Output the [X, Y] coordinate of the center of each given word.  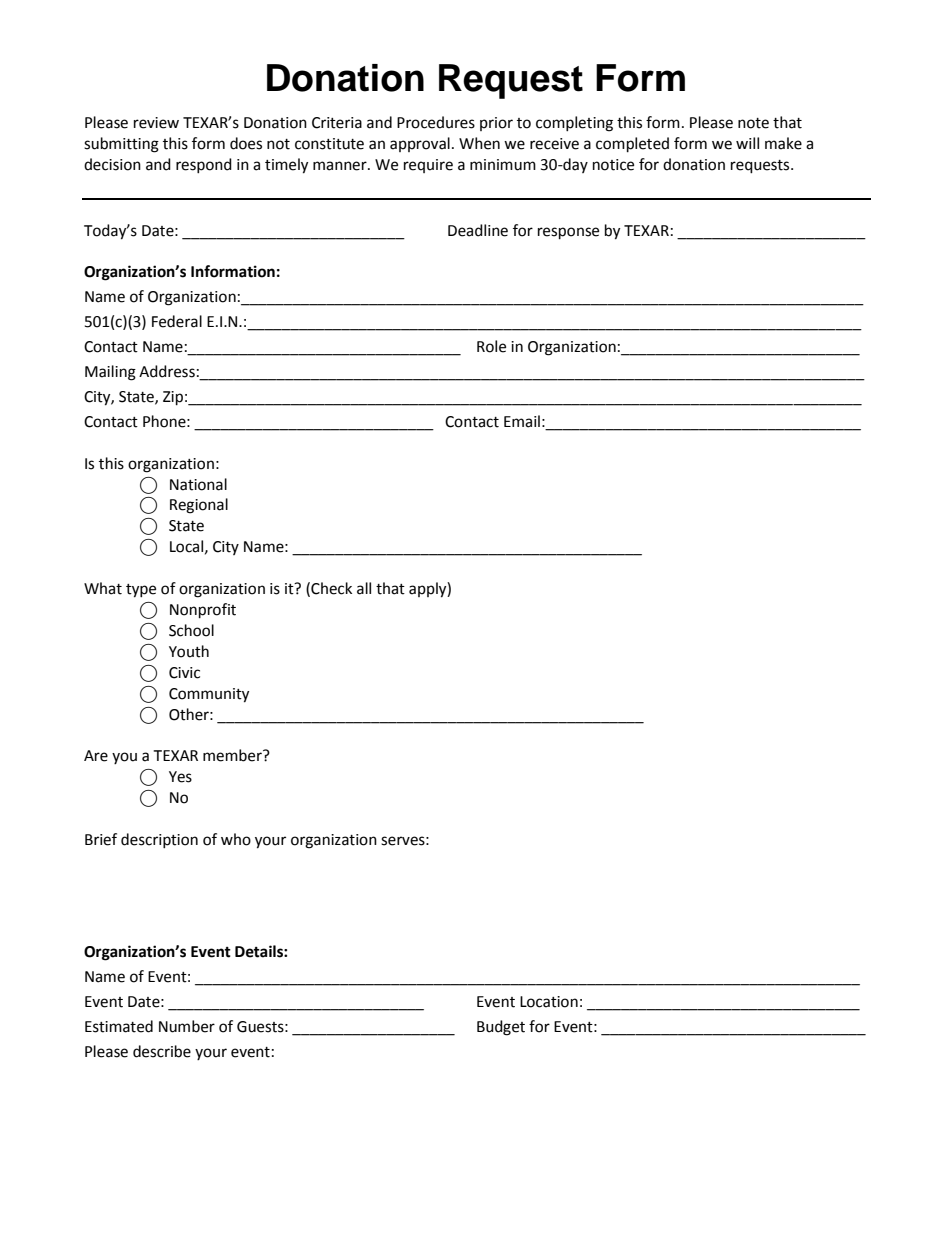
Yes [180, 777]
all [364, 588]
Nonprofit [203, 611]
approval [420, 144]
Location [549, 1002]
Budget [501, 1028]
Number [187, 1026]
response [568, 233]
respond [204, 165]
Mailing [110, 373]
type [141, 591]
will [747, 143]
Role [491, 346]
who [236, 839]
